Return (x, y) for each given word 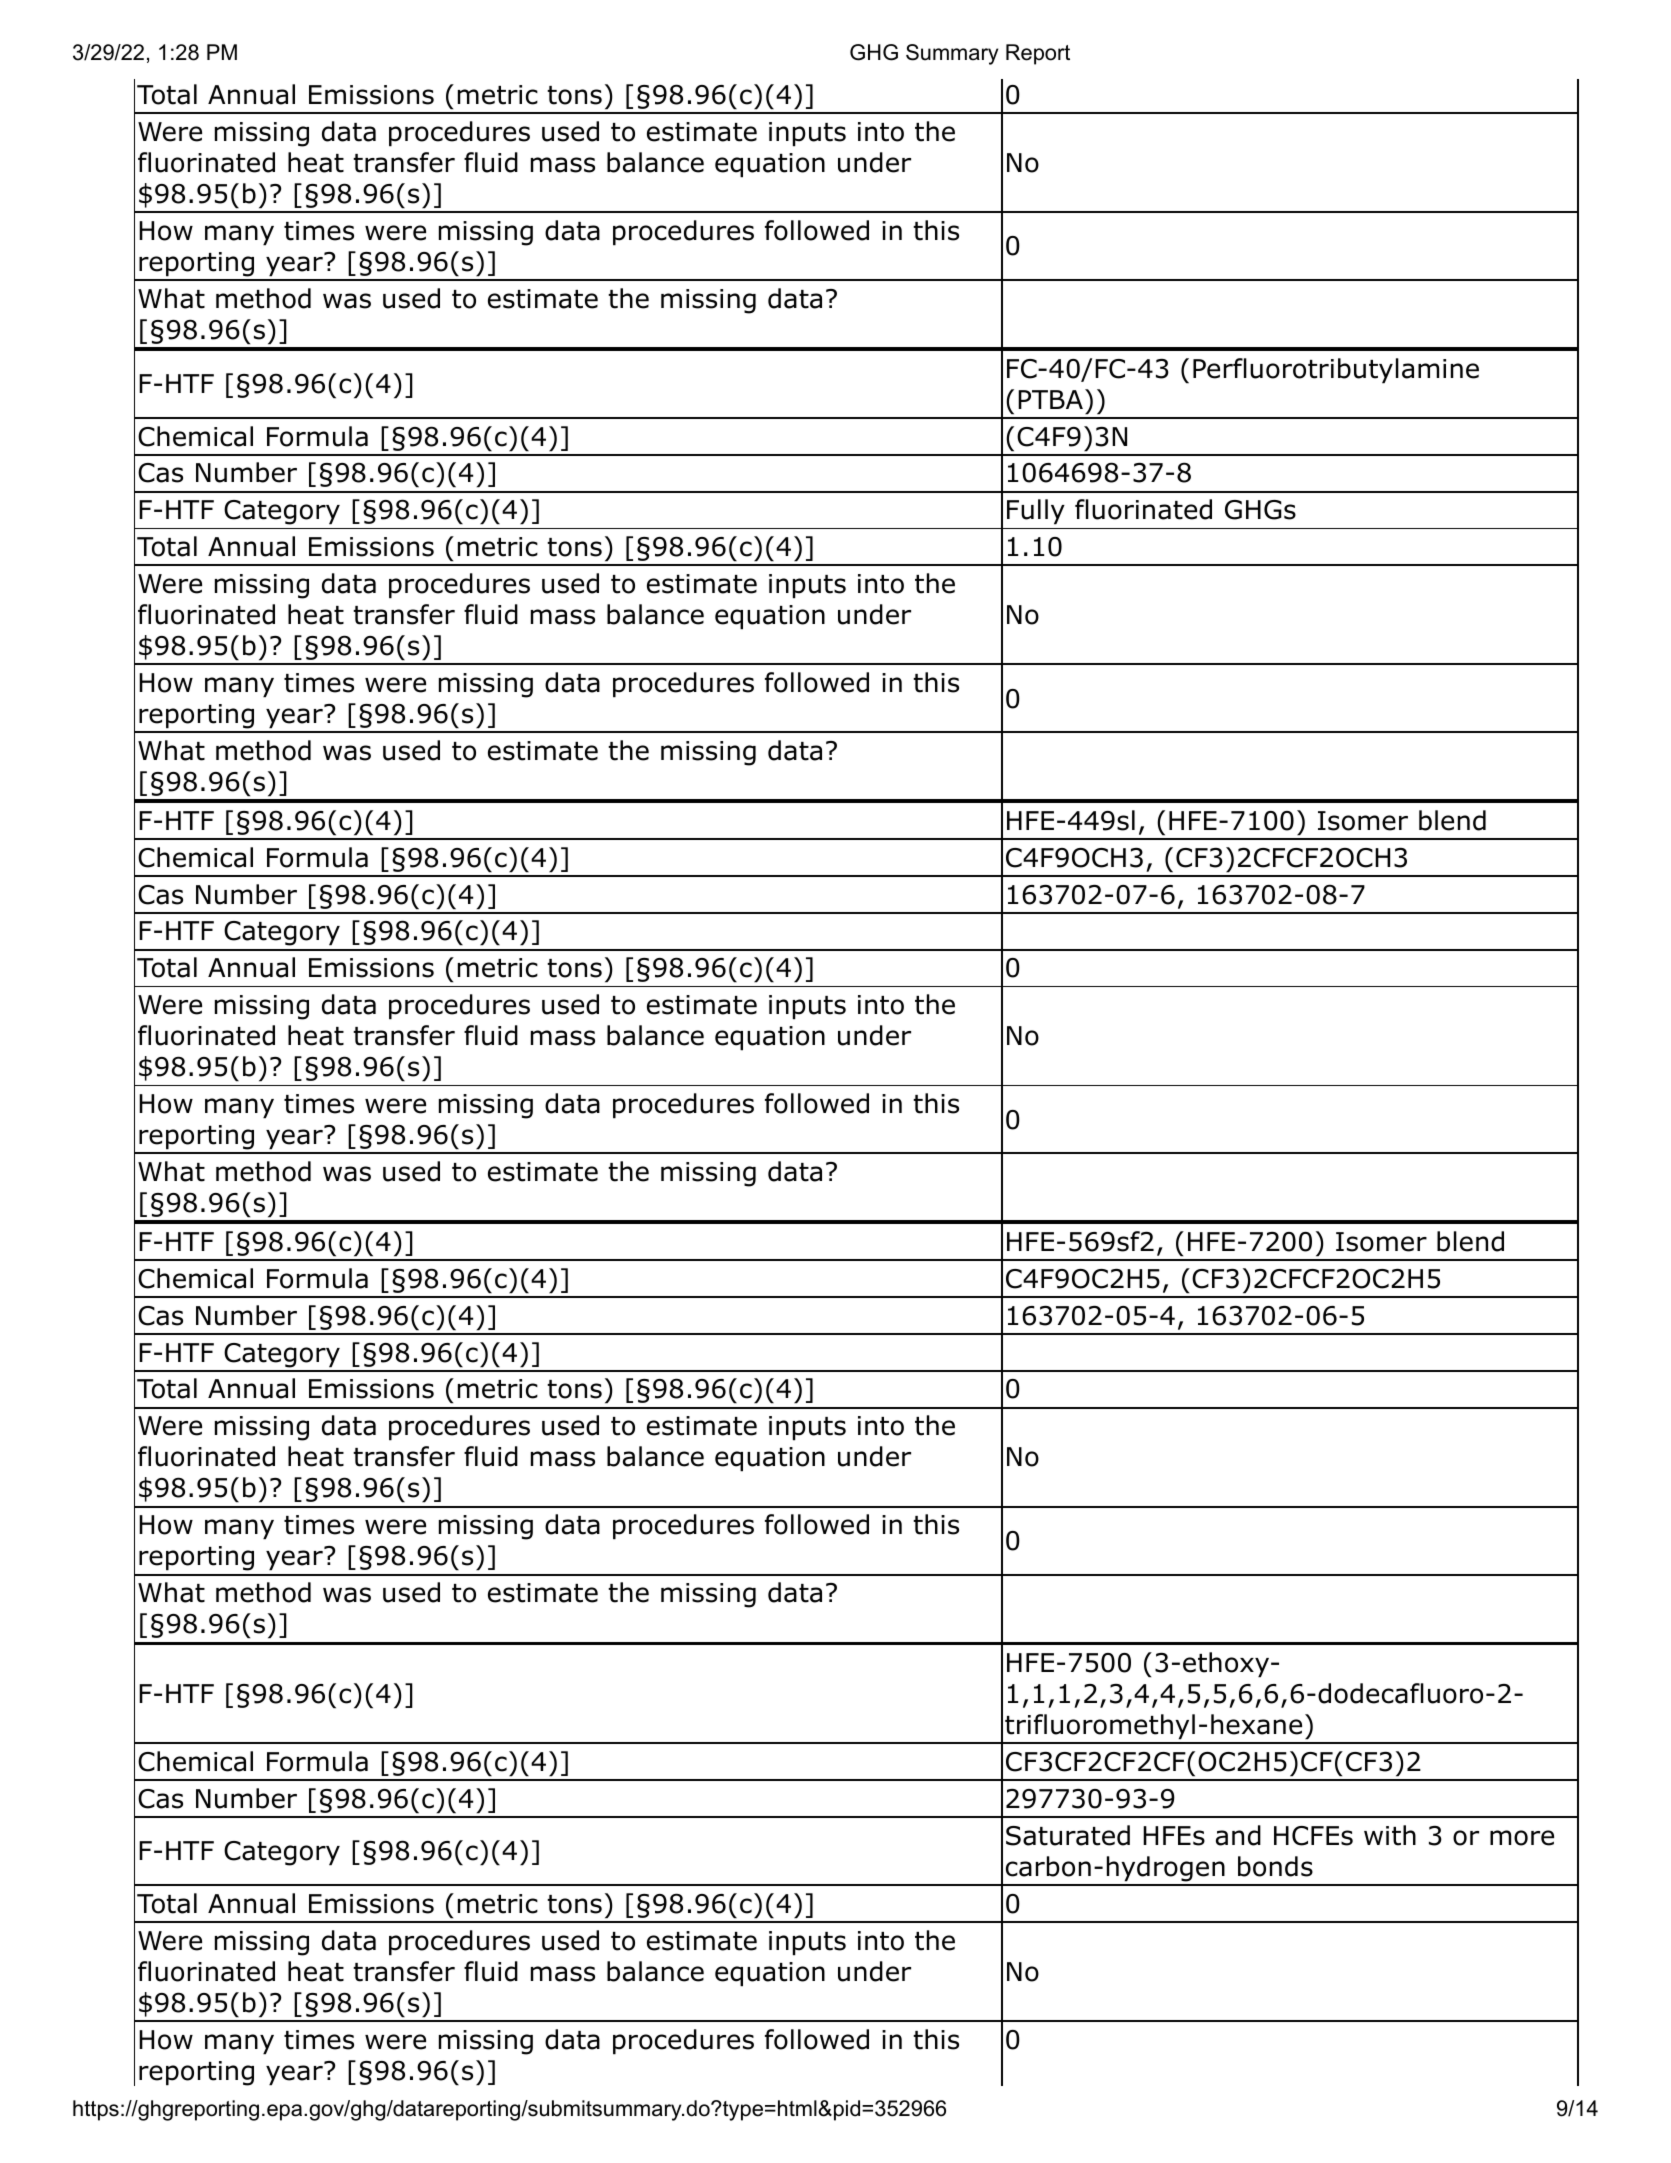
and (1238, 1835)
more (1522, 1838)
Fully (1036, 512)
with (1390, 1835)
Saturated (1068, 1835)
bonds (1275, 1866)
